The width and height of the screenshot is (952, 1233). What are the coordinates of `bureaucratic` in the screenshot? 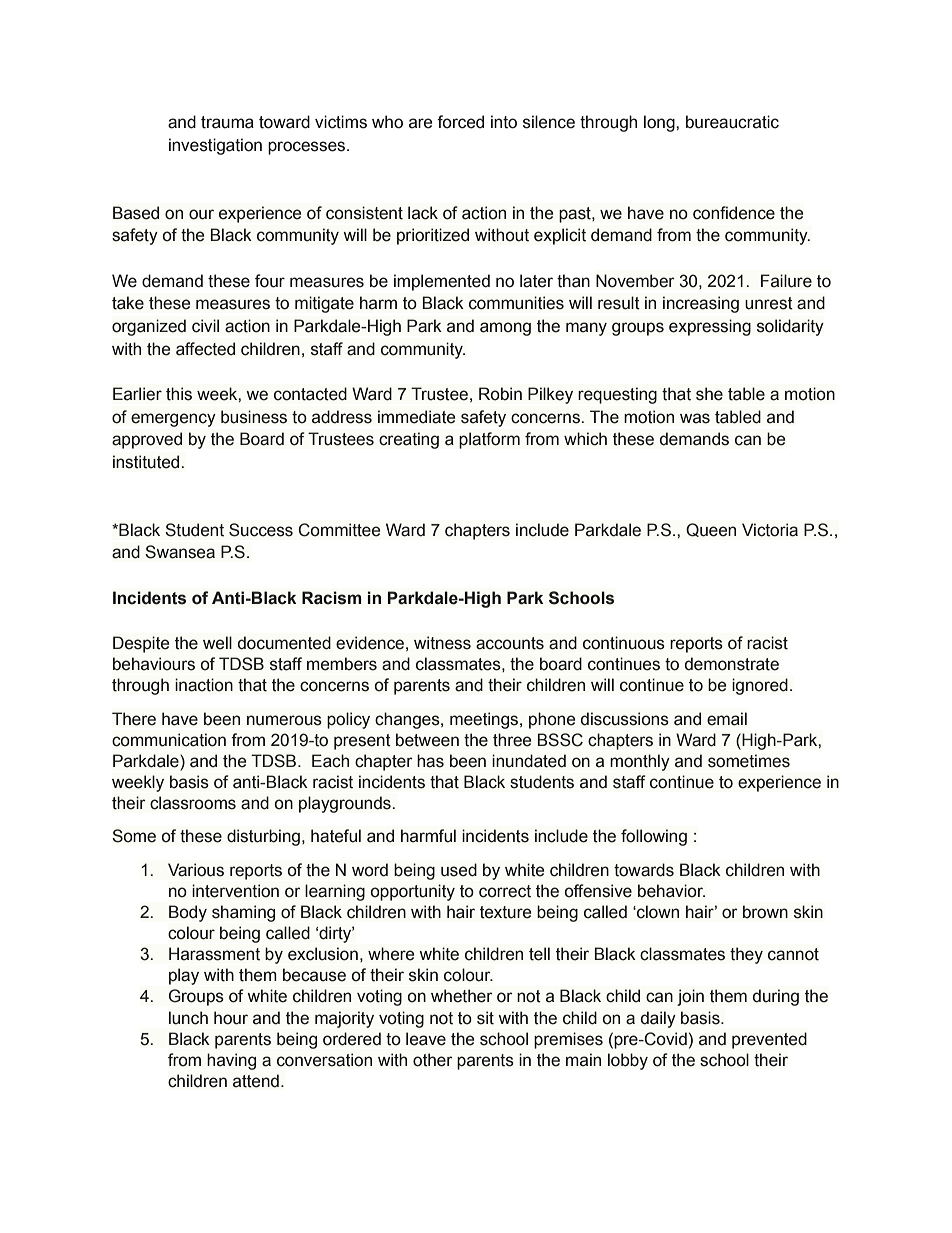 It's located at (732, 122).
